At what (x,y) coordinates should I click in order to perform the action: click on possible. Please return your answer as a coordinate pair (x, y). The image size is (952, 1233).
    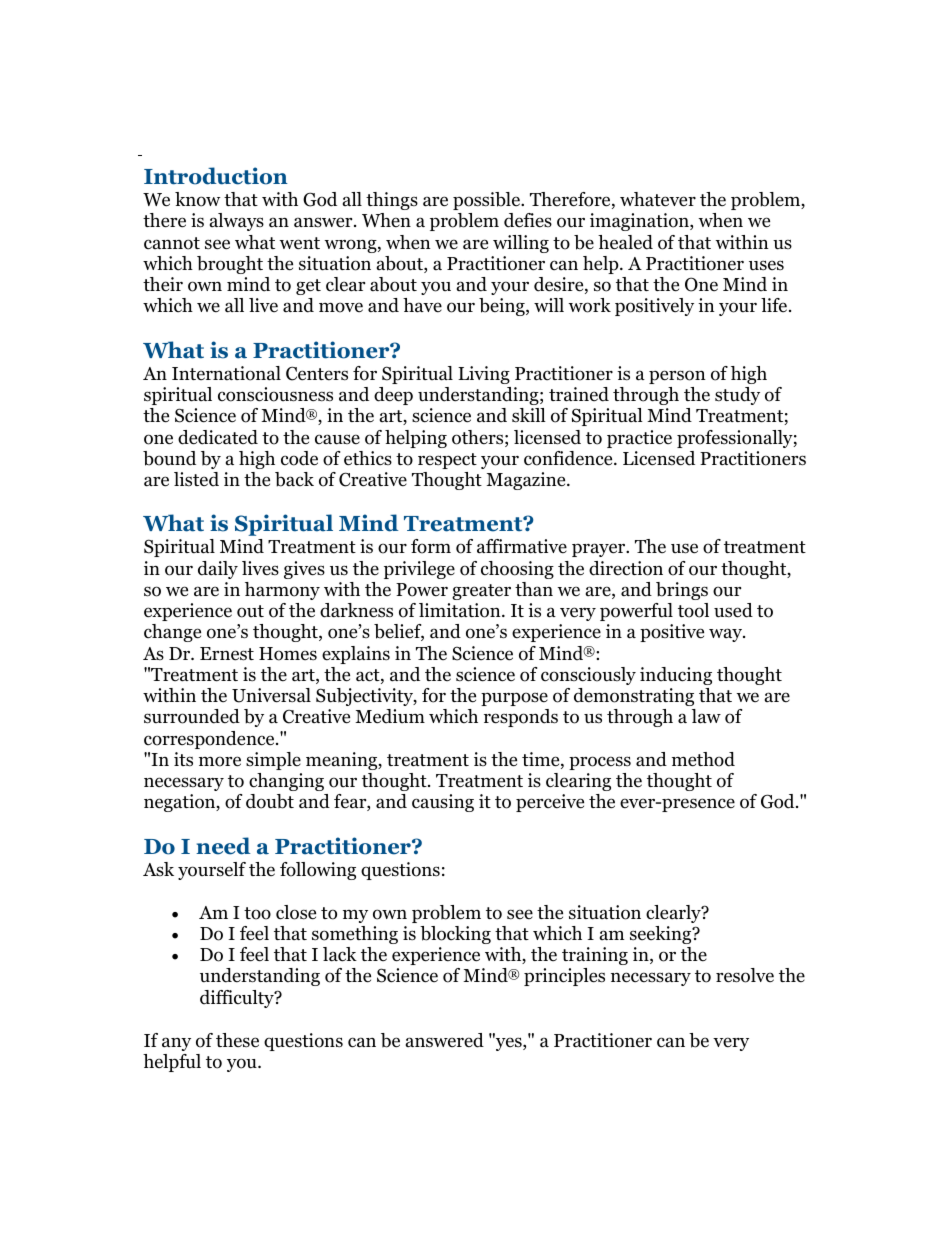
    Looking at the image, I should click on (487, 201).
